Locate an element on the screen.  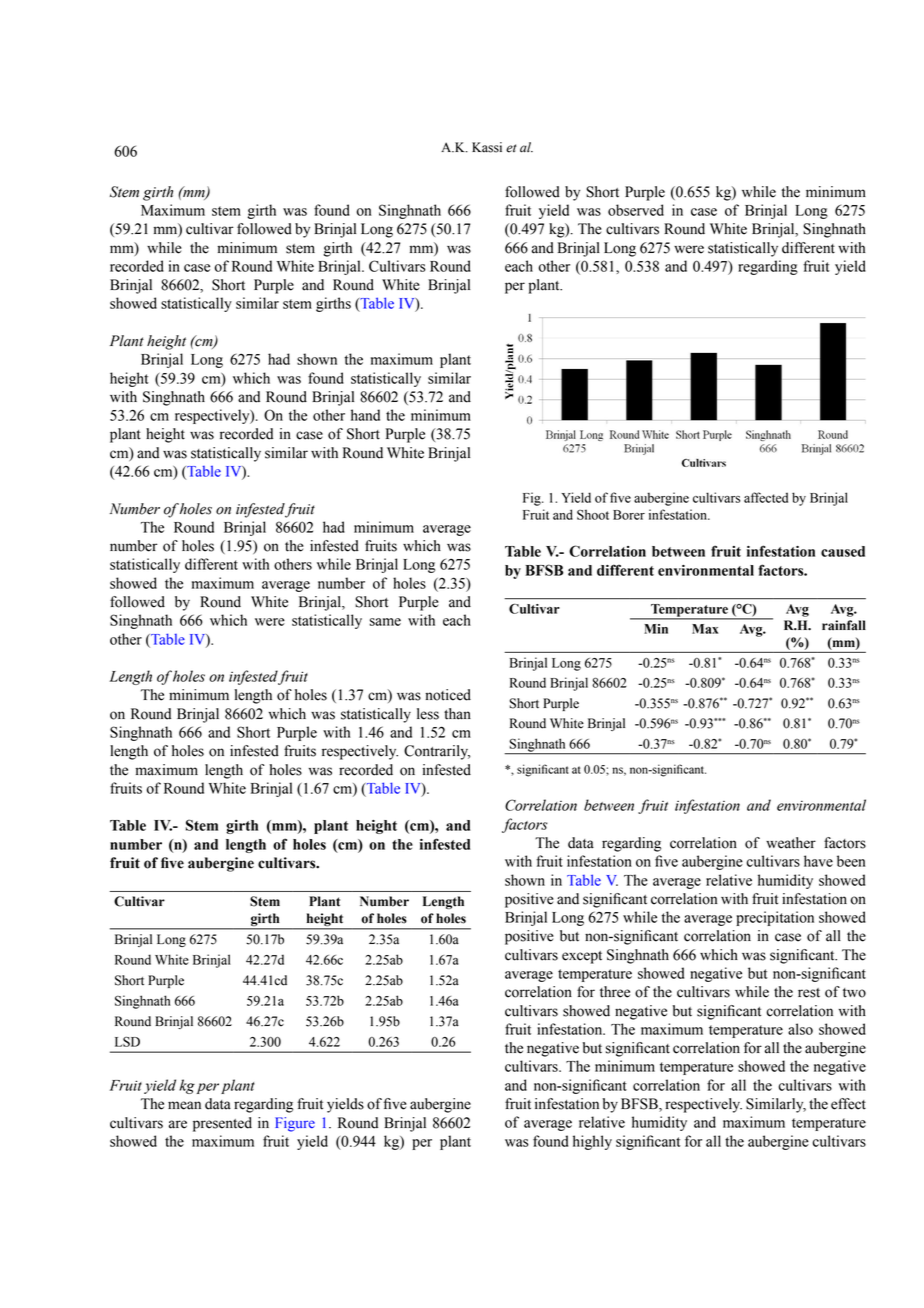
hand is located at coordinates (365, 415).
